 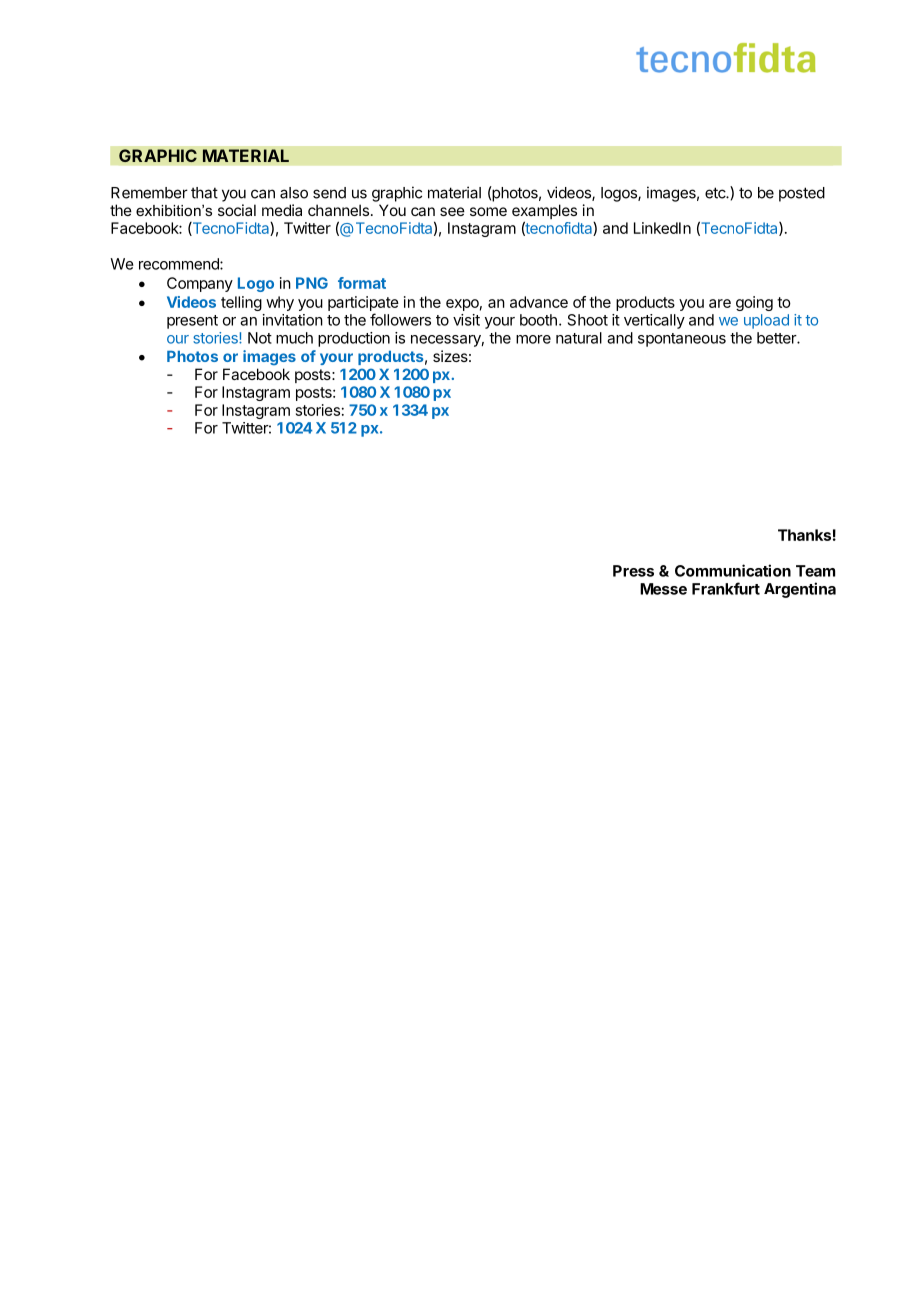 I want to click on some, so click(x=488, y=211).
